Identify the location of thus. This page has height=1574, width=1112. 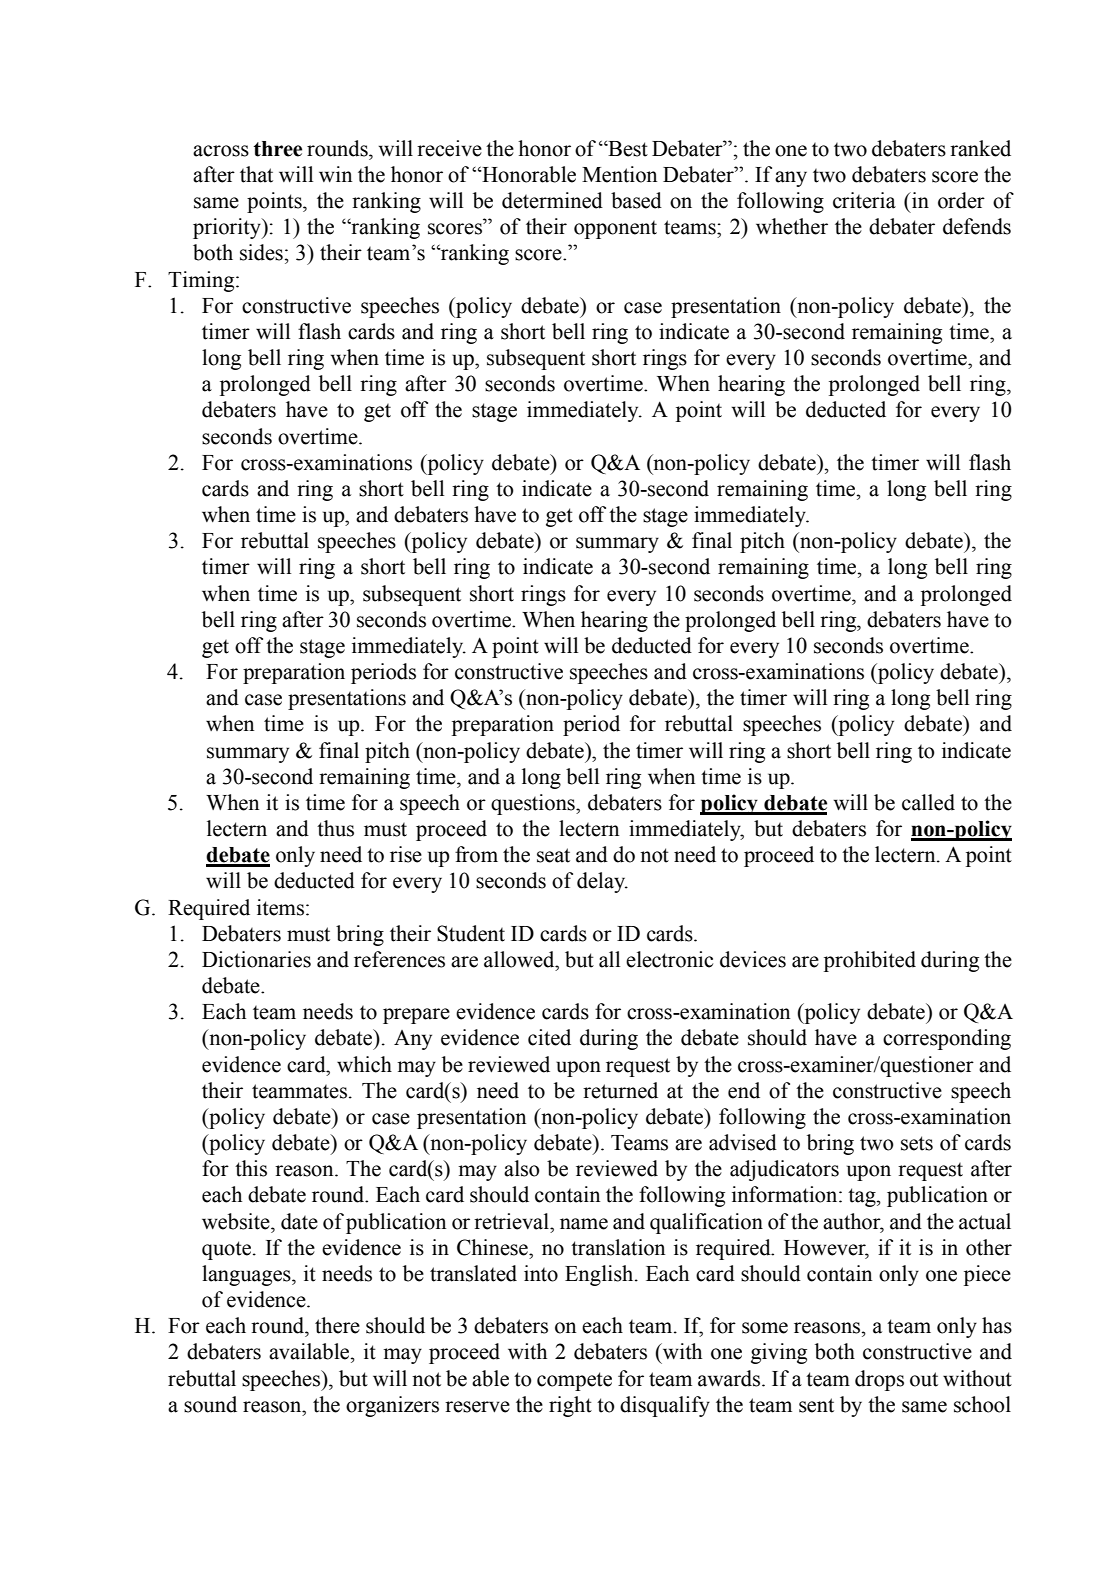
(335, 828).
